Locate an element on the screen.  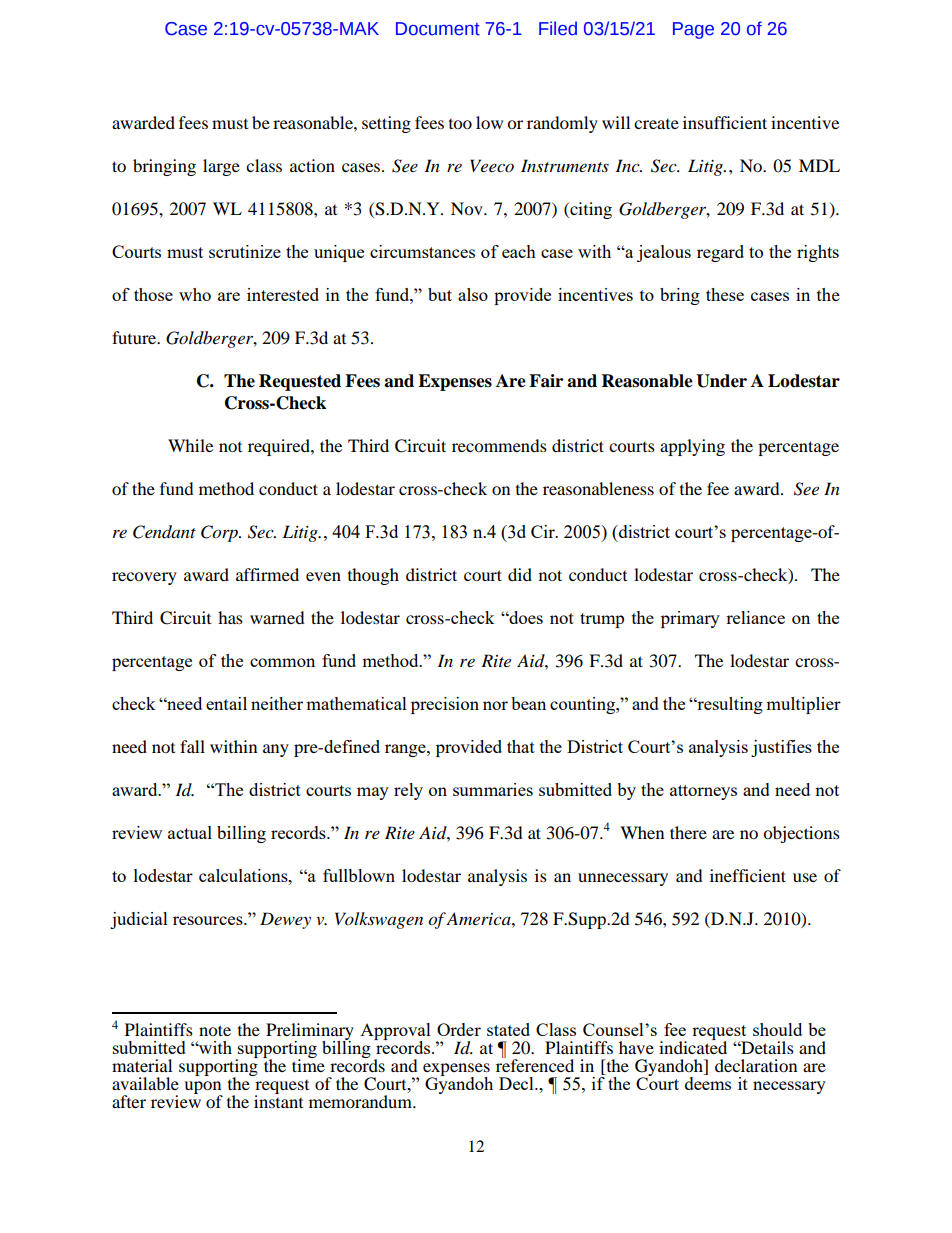
these is located at coordinates (725, 294).
